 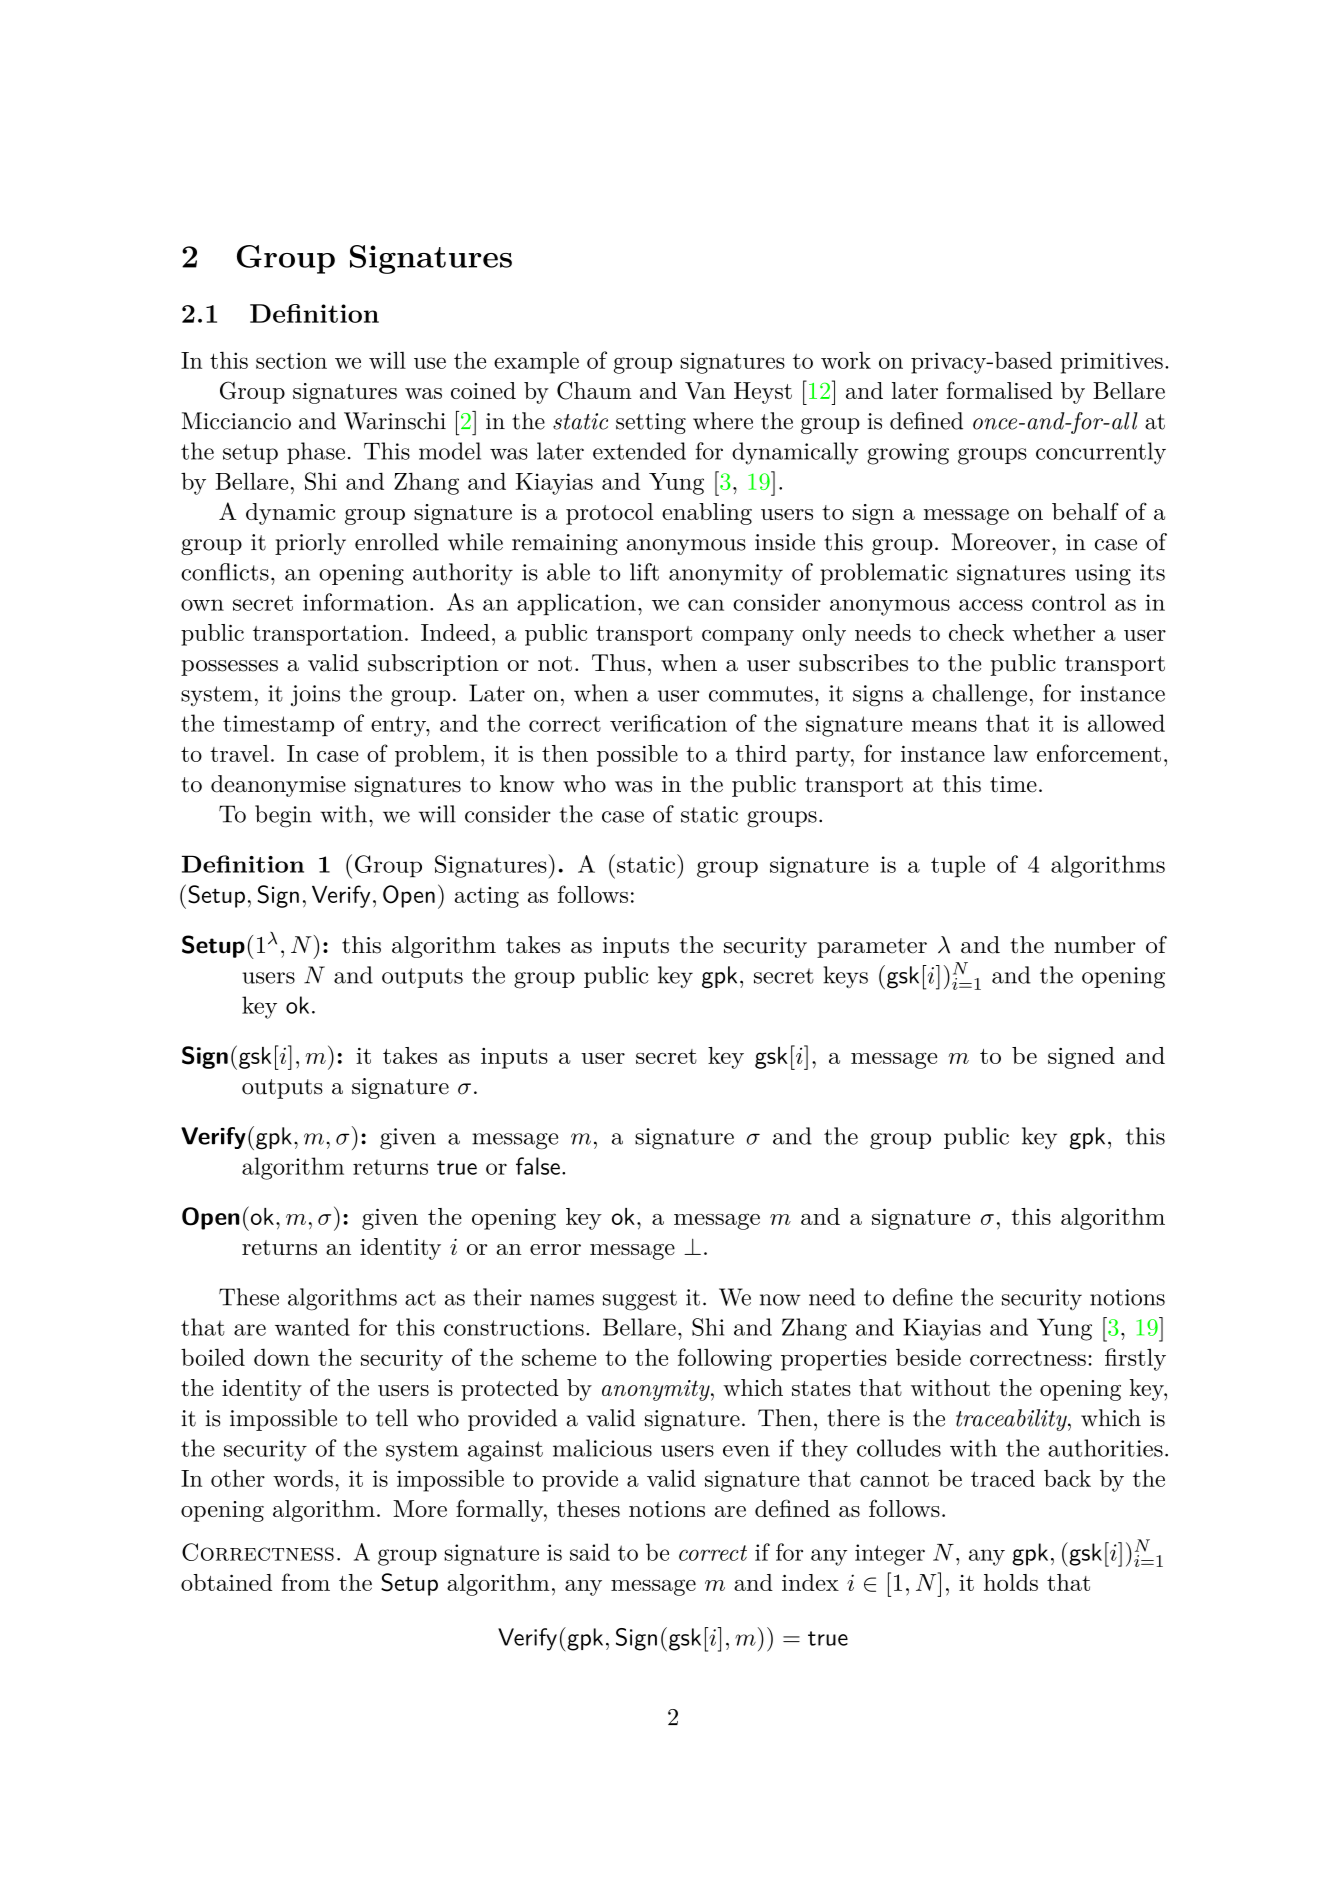 I want to click on joins, so click(x=315, y=696).
